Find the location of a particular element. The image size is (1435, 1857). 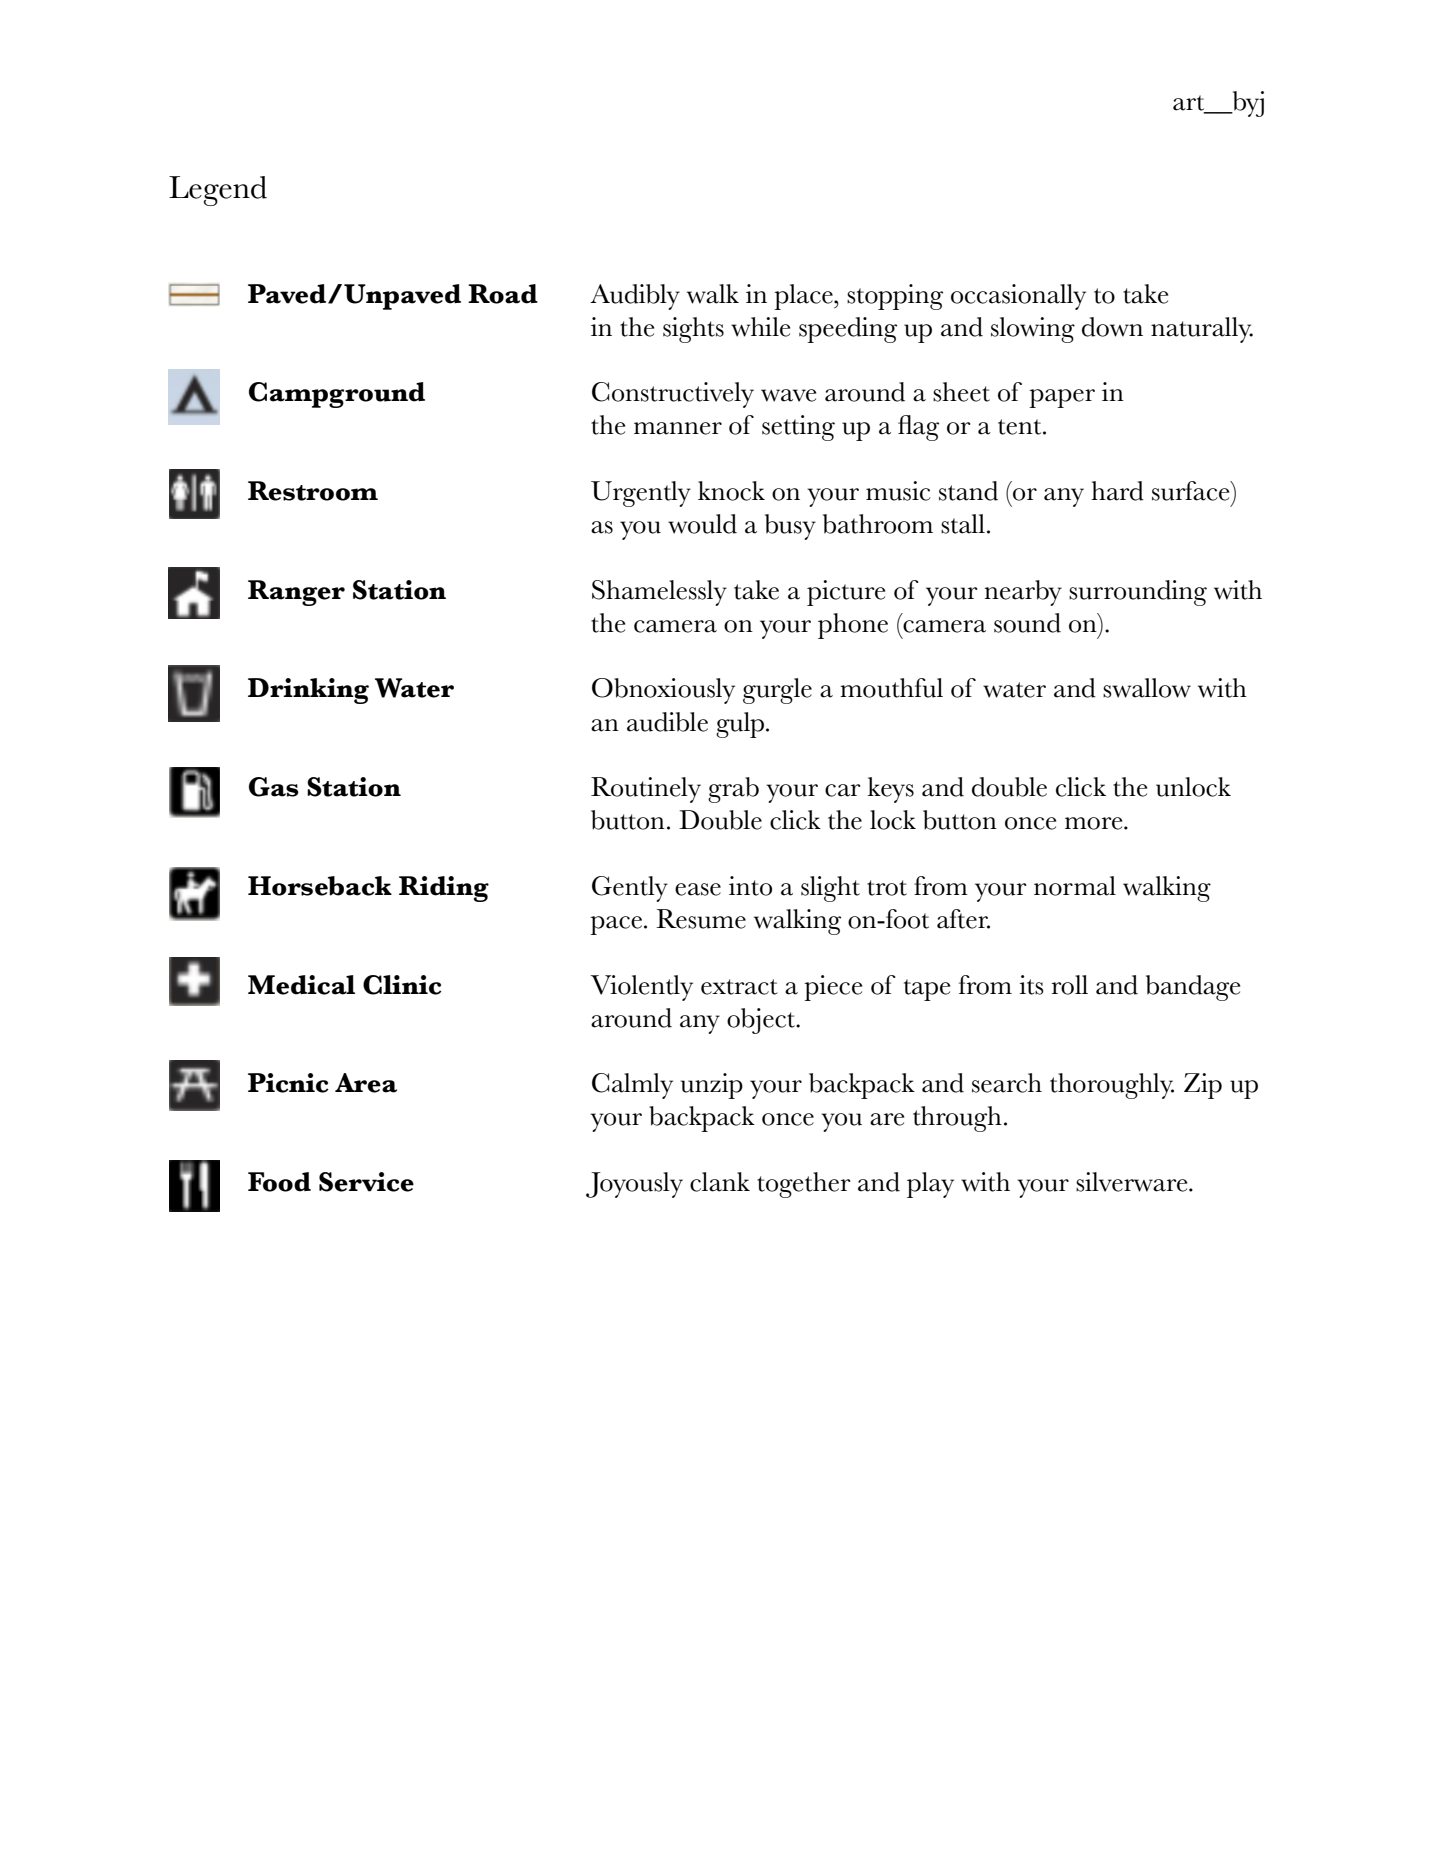

Restroom is located at coordinates (313, 491).
